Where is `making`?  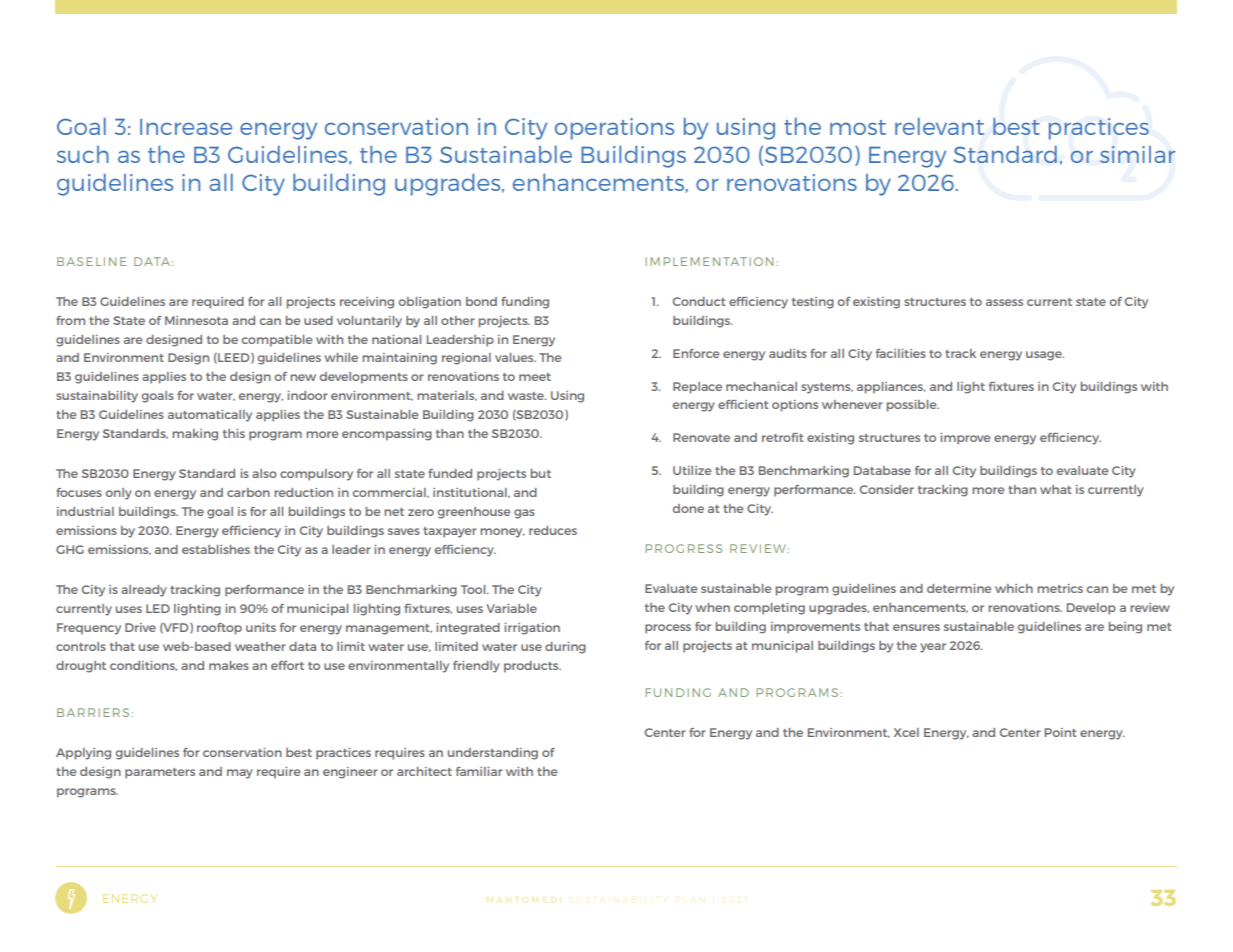
making is located at coordinates (195, 435).
